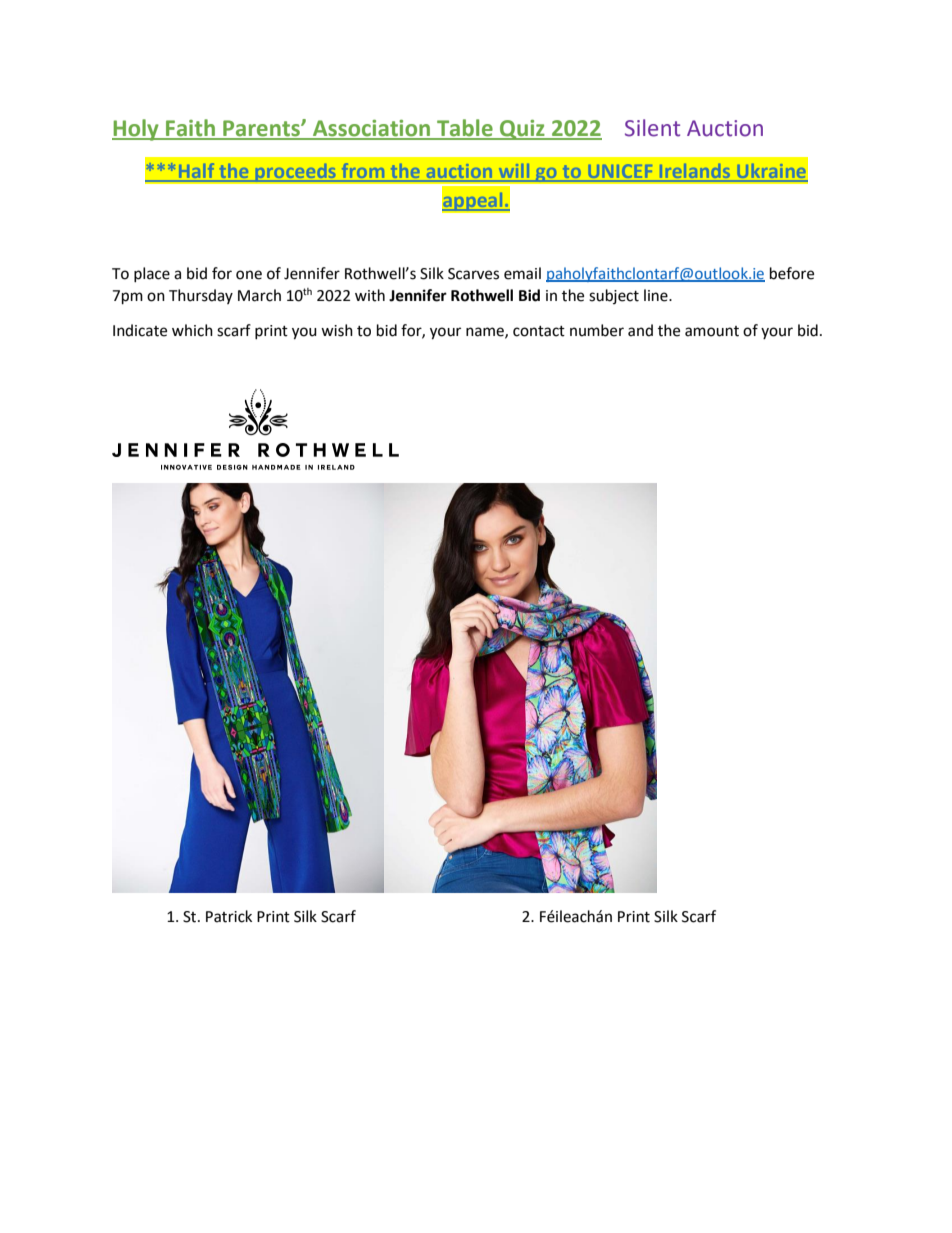  I want to click on Half, so click(196, 172).
